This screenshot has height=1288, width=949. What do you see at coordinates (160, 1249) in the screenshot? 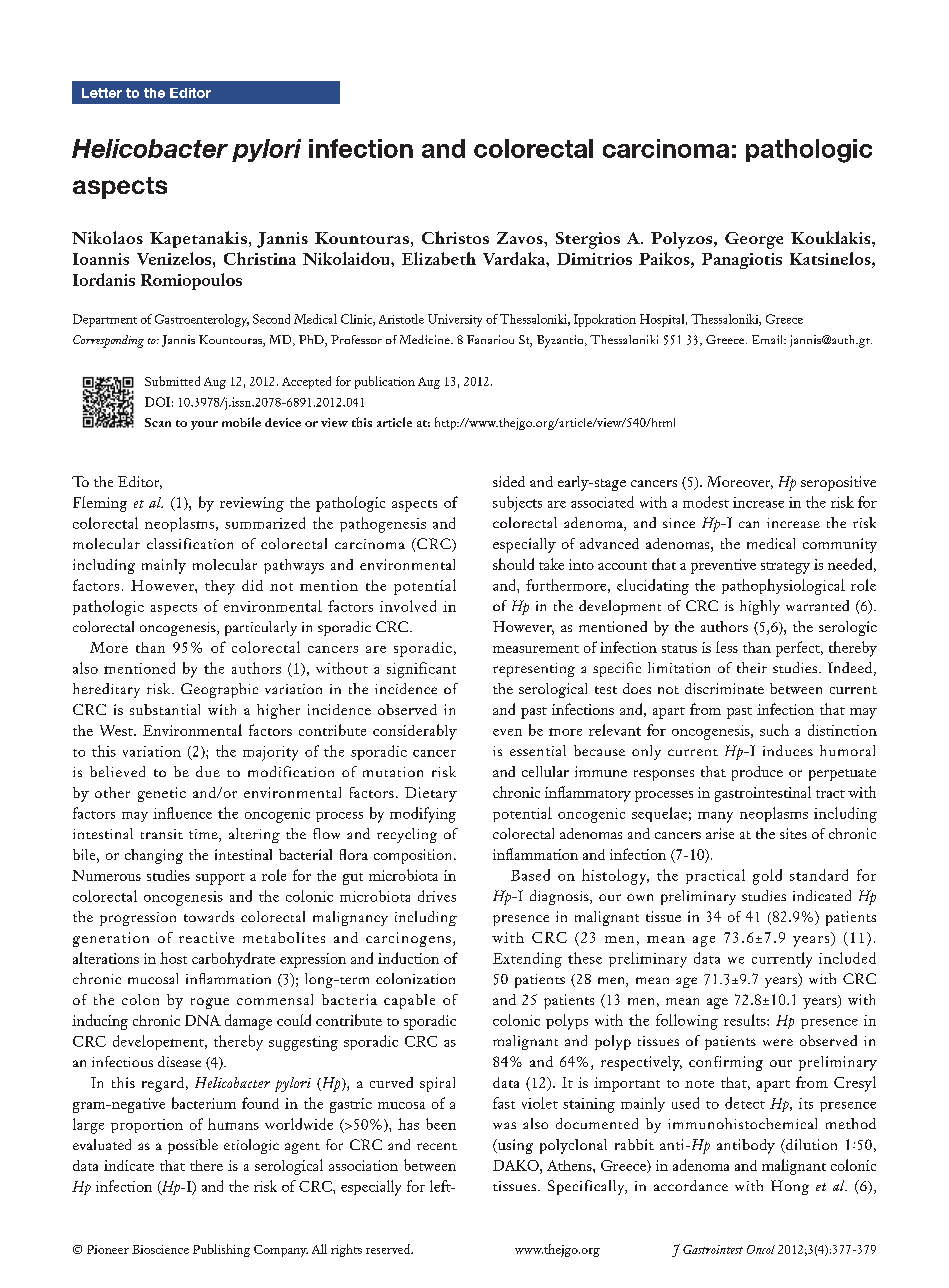
I see `Bioscience` at bounding box center [160, 1249].
